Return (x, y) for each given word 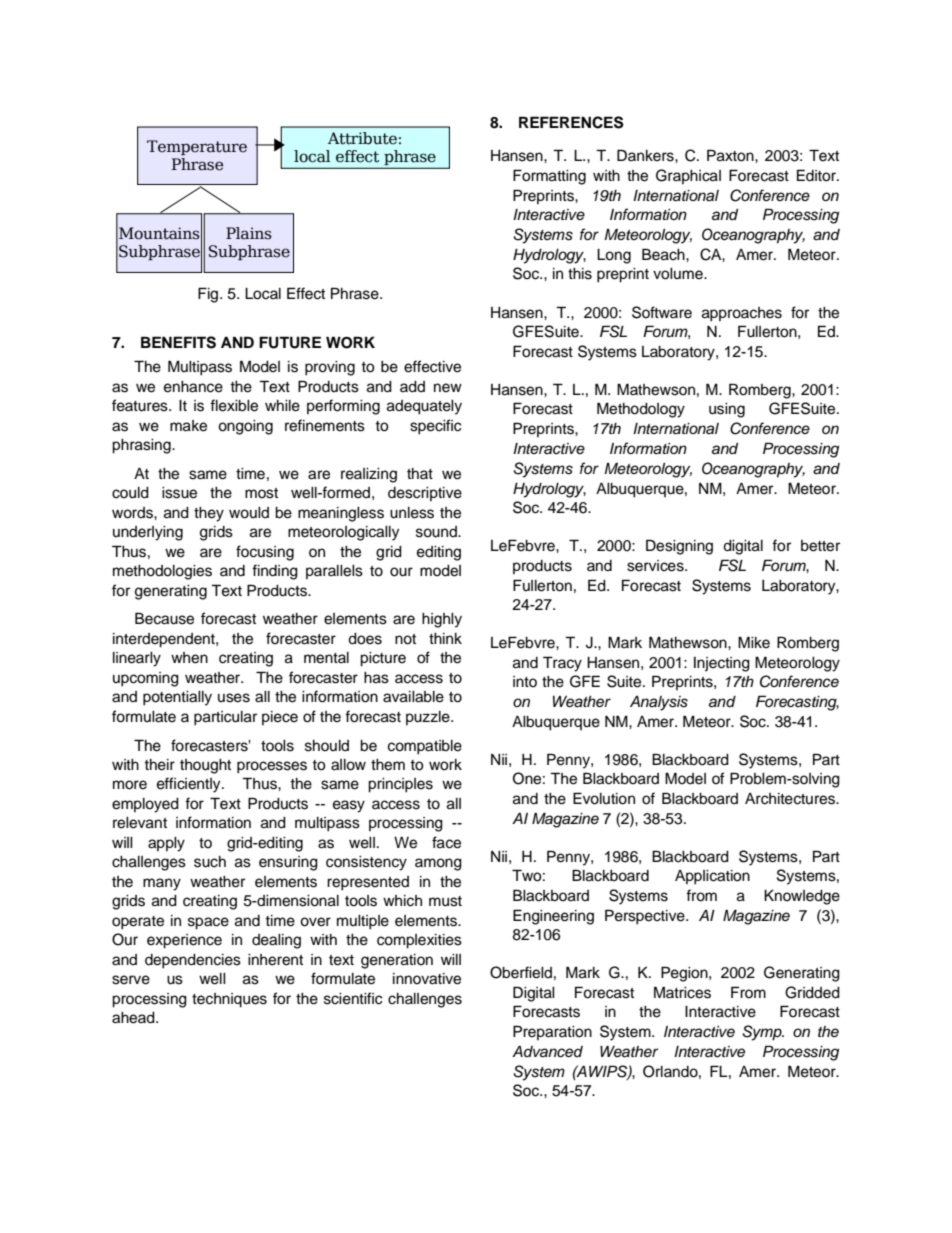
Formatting (549, 177)
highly (442, 620)
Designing (679, 547)
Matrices (682, 992)
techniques (229, 1000)
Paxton (731, 155)
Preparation (552, 1032)
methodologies (162, 572)
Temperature (197, 147)
